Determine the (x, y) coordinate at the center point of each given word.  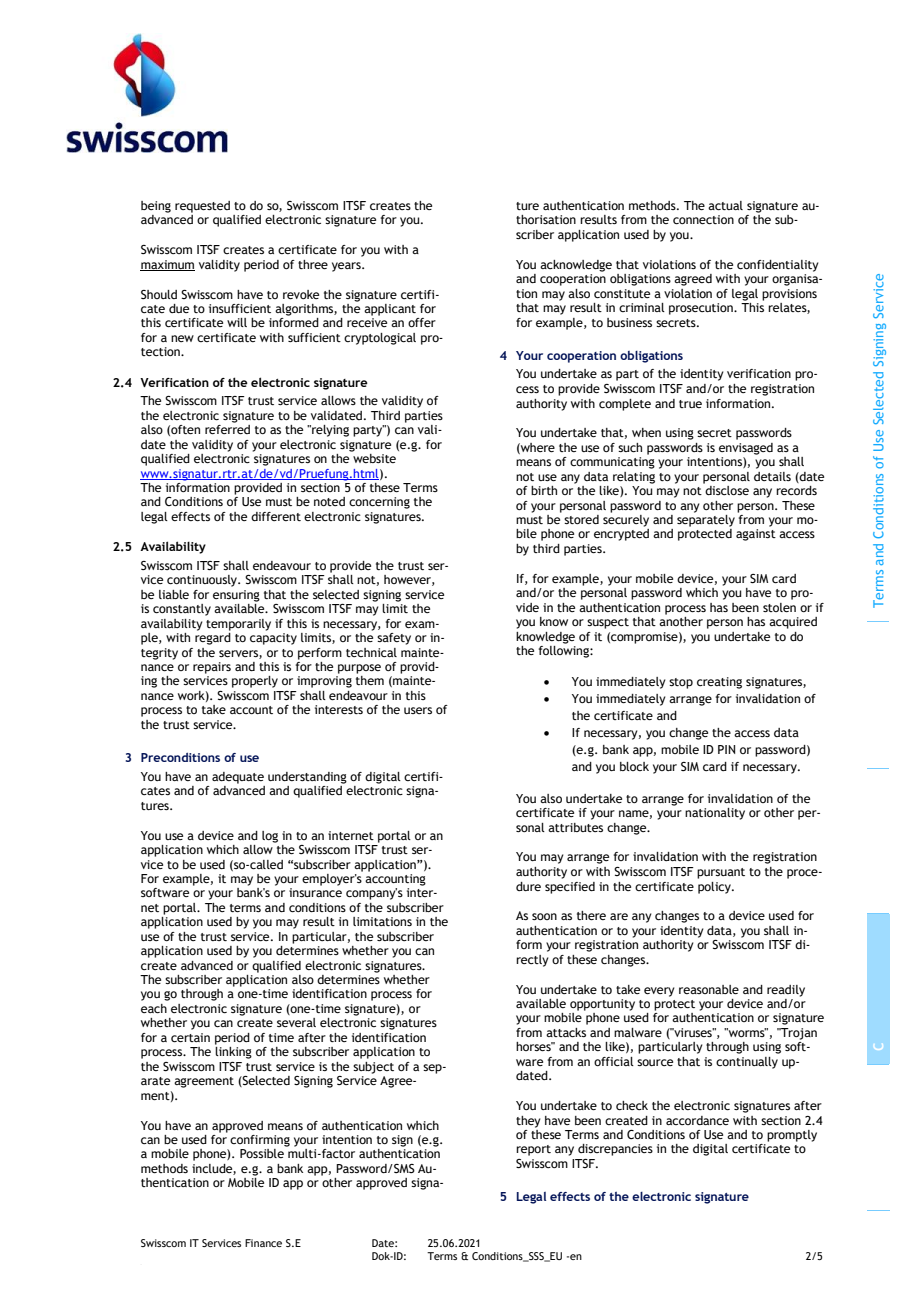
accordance (697, 1120)
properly (255, 682)
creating (719, 683)
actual (725, 205)
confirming (260, 1141)
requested (202, 207)
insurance (315, 892)
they (528, 1122)
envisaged (746, 449)
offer (422, 322)
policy (715, 888)
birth (544, 490)
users (418, 710)
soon (544, 916)
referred (227, 429)
